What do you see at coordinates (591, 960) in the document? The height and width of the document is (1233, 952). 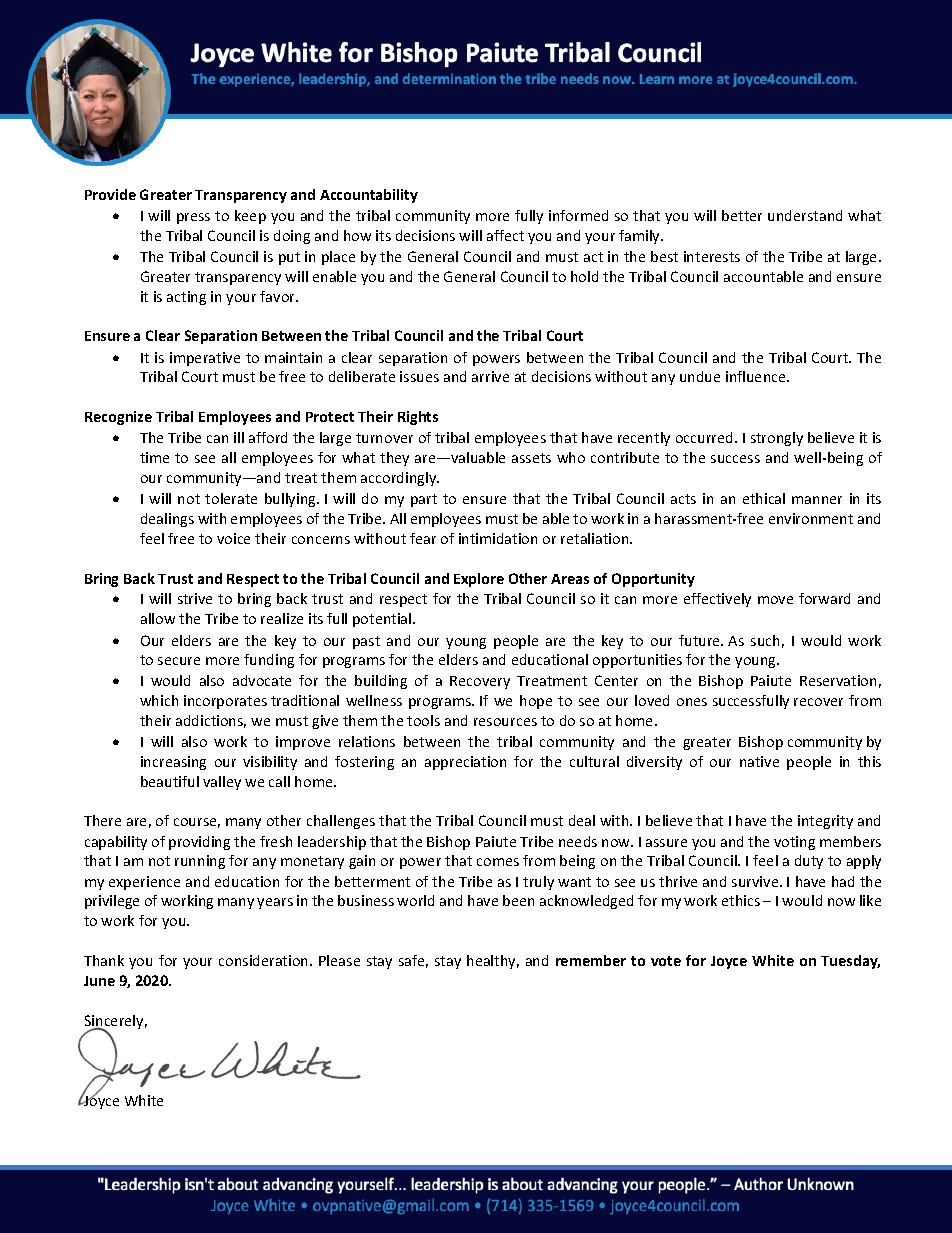 I see `remember` at bounding box center [591, 960].
